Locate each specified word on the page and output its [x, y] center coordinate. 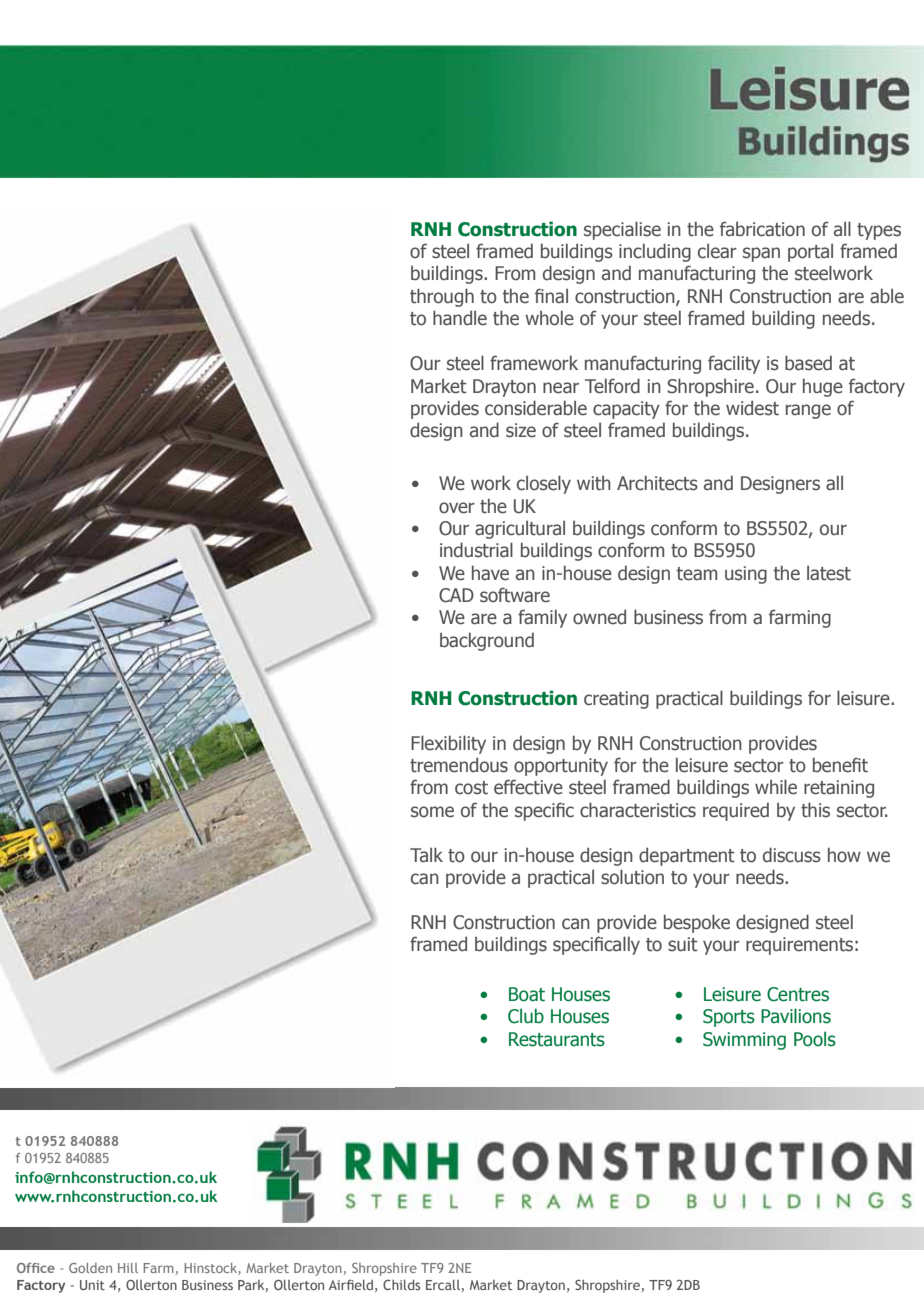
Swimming [744, 1041]
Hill [128, 1268]
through [442, 297]
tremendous [459, 765]
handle [460, 318]
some [432, 812]
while [776, 787]
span [761, 254]
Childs [401, 1285]
